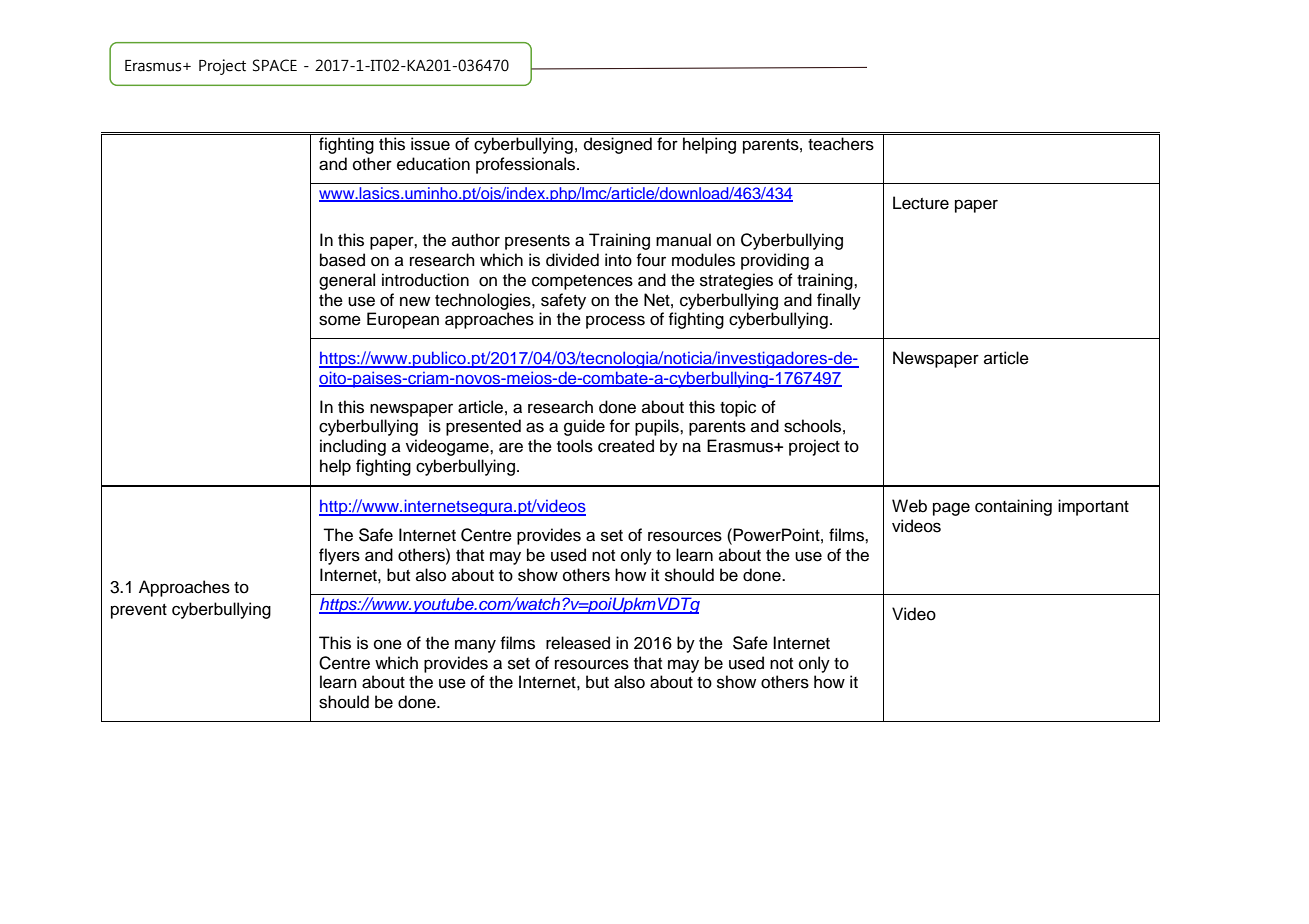 This screenshot has height=924, width=1309. I want to click on based, so click(342, 260).
